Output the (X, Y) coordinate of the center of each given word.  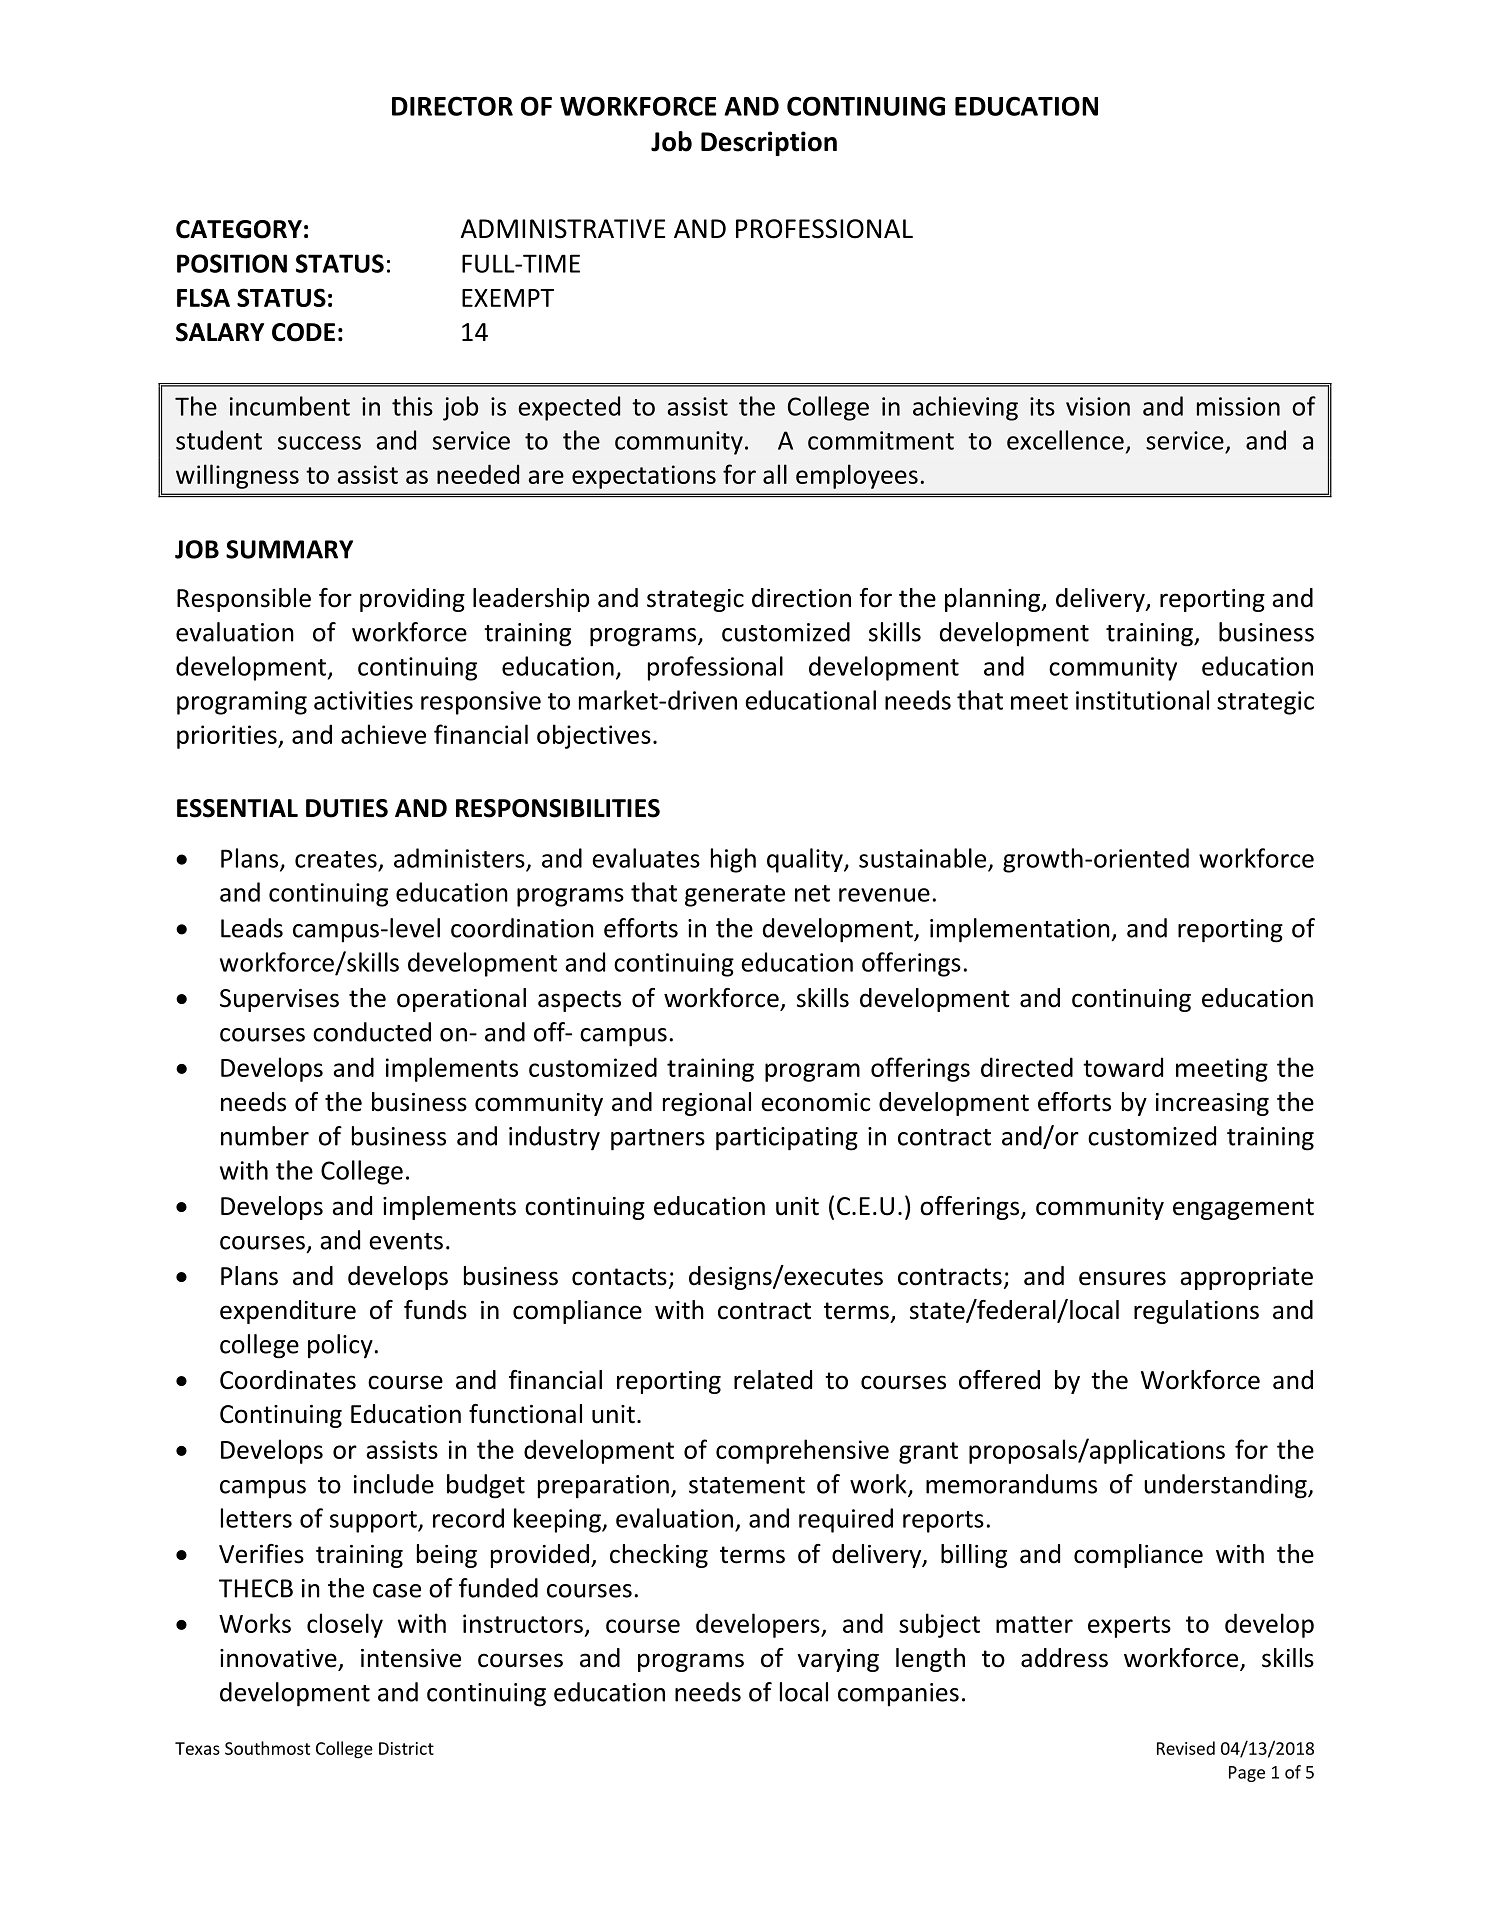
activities (363, 700)
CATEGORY (239, 229)
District (406, 1748)
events (406, 1241)
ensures (1122, 1278)
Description (769, 143)
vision (1098, 406)
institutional (1142, 700)
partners (658, 1140)
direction (801, 598)
